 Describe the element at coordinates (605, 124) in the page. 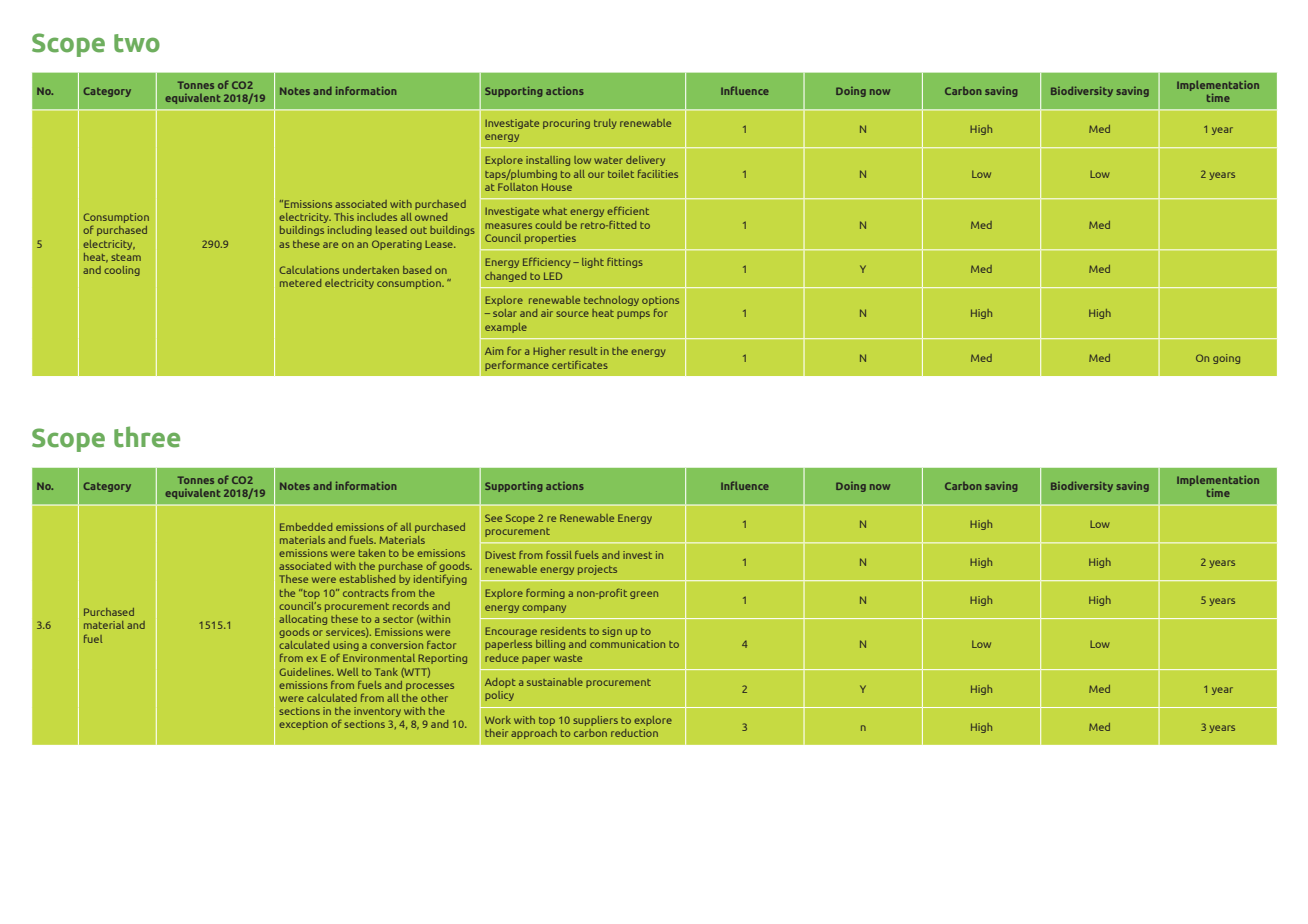

I see `truly` at that location.
